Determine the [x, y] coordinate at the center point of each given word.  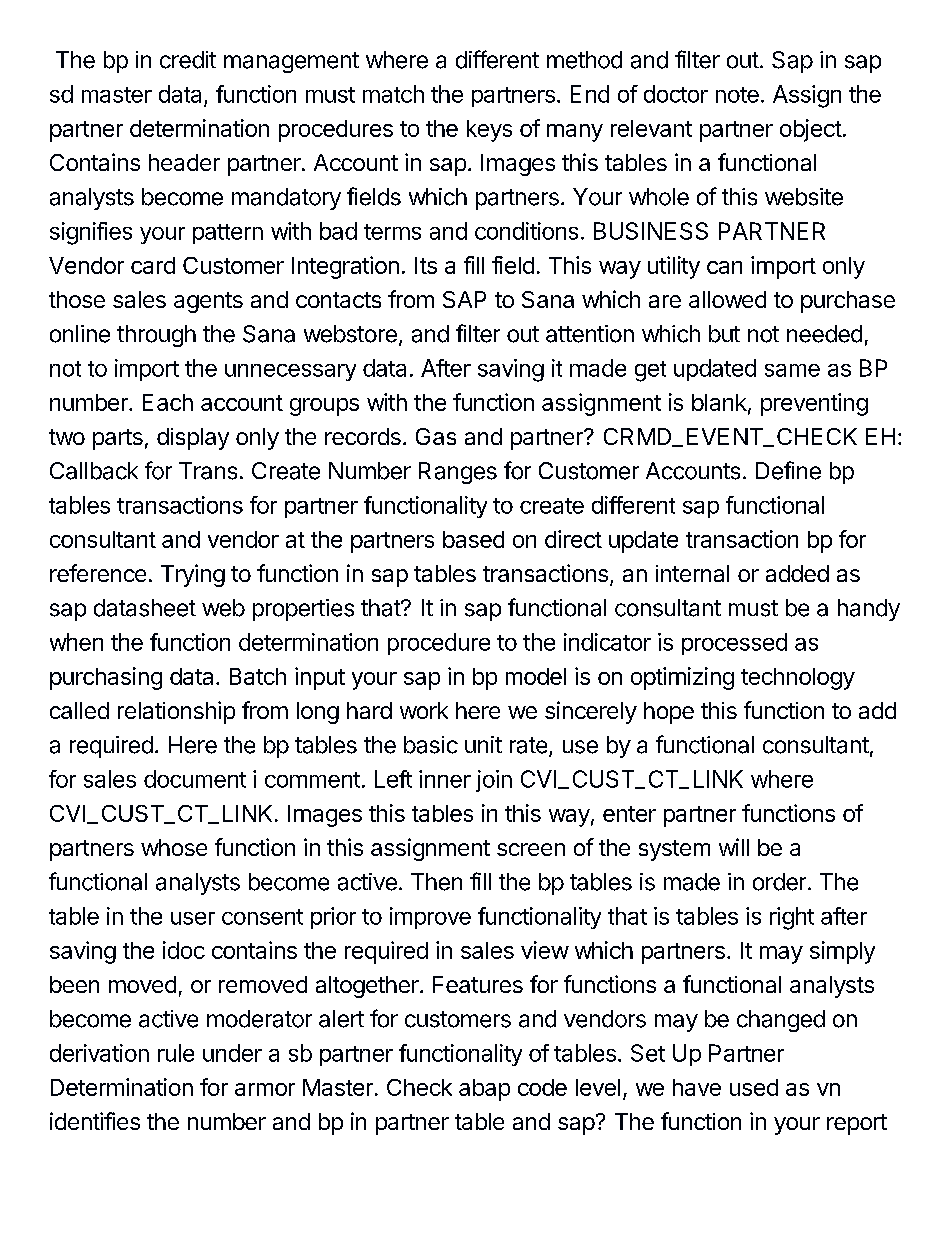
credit [188, 60]
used [754, 1087]
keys [489, 131]
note [737, 95]
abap [484, 1090]
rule [176, 1053]
